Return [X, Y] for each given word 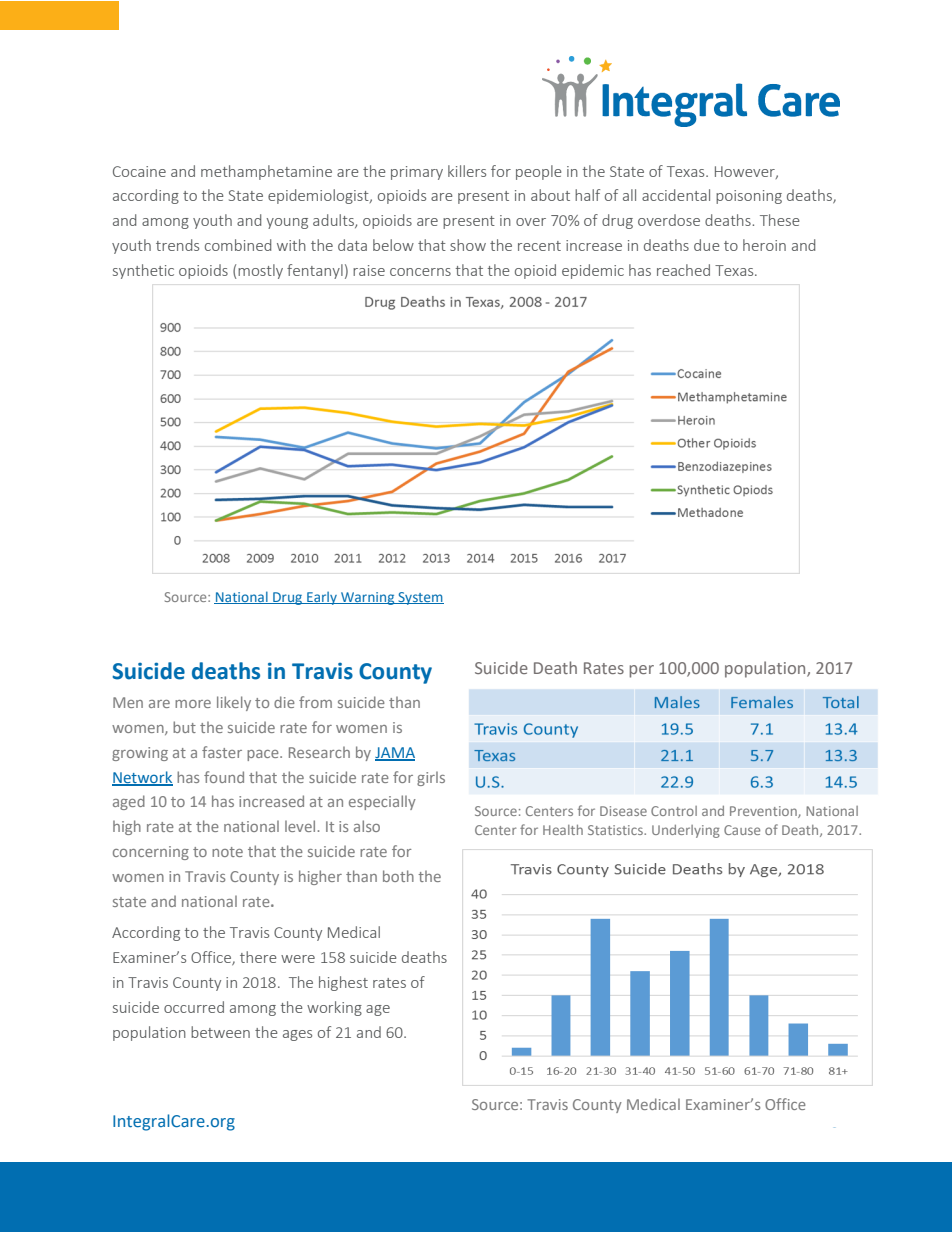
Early [322, 598]
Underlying [686, 831]
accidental [676, 195]
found [224, 777]
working [334, 1008]
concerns [420, 272]
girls [431, 778]
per [642, 671]
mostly [260, 271]
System [420, 598]
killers [467, 171]
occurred [194, 1007]
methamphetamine [266, 172]
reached [683, 270]
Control [674, 811]
